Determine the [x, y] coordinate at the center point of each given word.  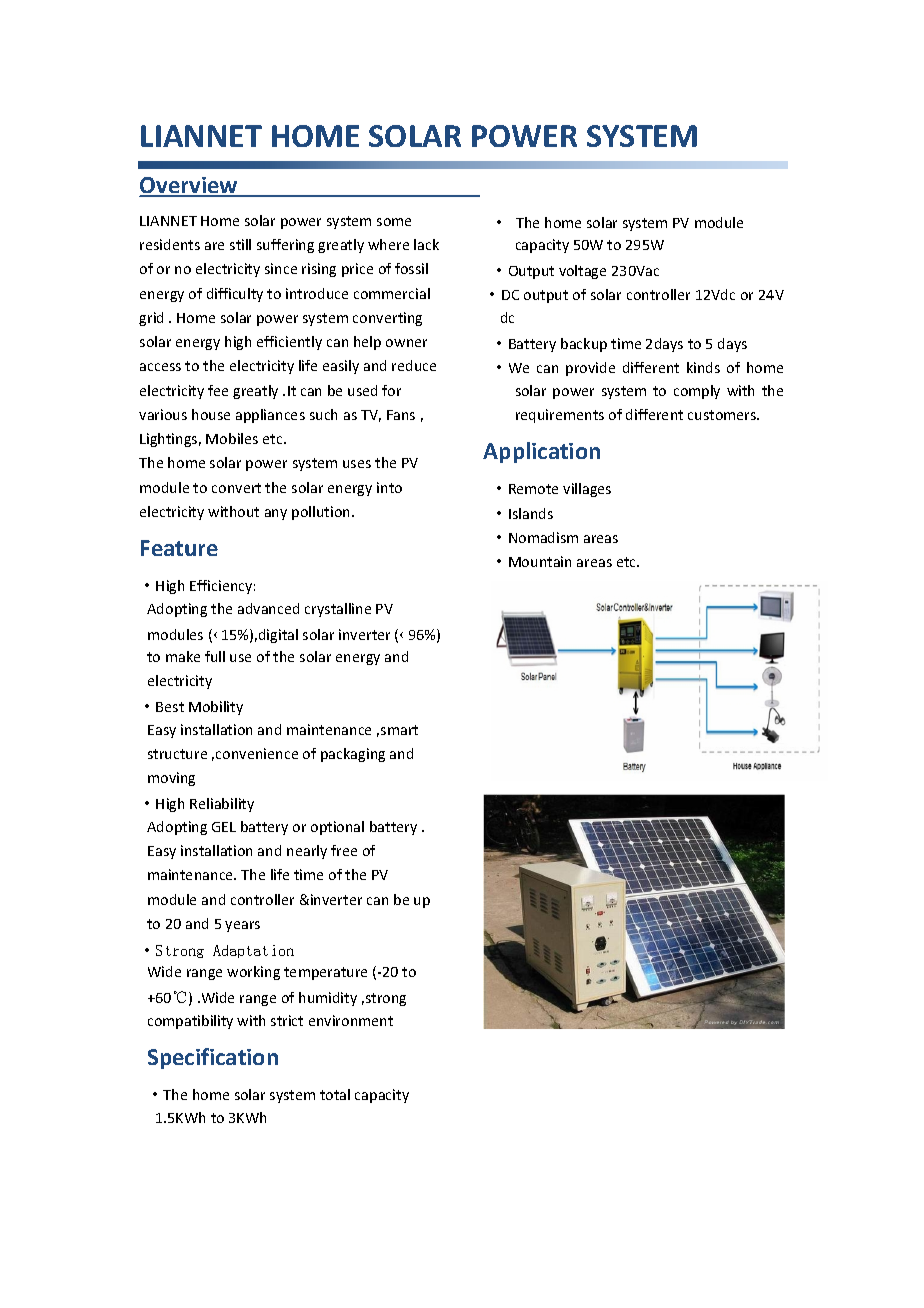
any [276, 514]
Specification [213, 1058]
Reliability [222, 805]
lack [426, 244]
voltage [582, 272]
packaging [353, 755]
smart [399, 730]
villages [587, 490]
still [240, 244]
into [389, 487]
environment [351, 1020]
